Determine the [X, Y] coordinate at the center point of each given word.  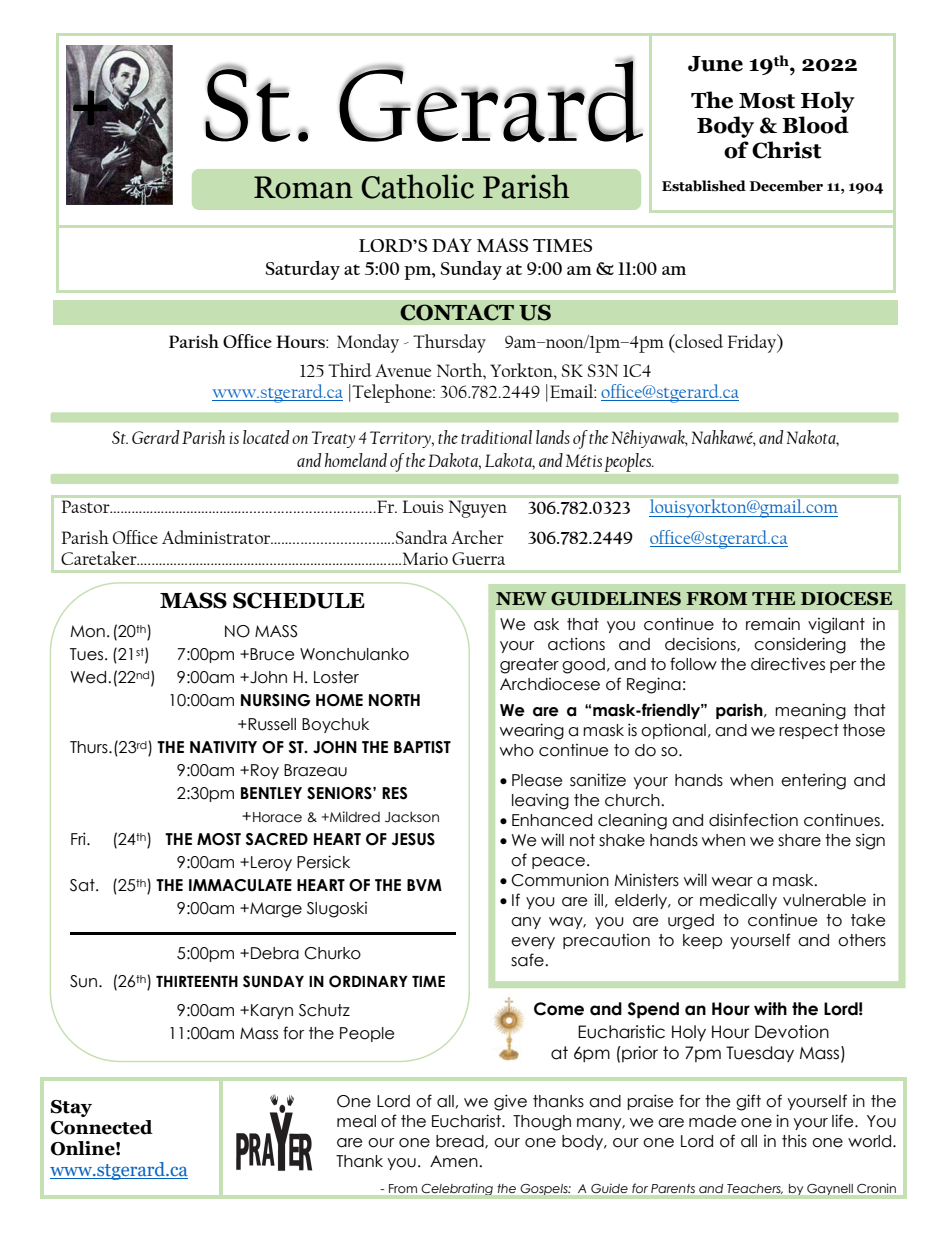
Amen [455, 1161]
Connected [102, 1127]
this [794, 1141]
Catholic [417, 186]
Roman [303, 187]
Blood [815, 125]
